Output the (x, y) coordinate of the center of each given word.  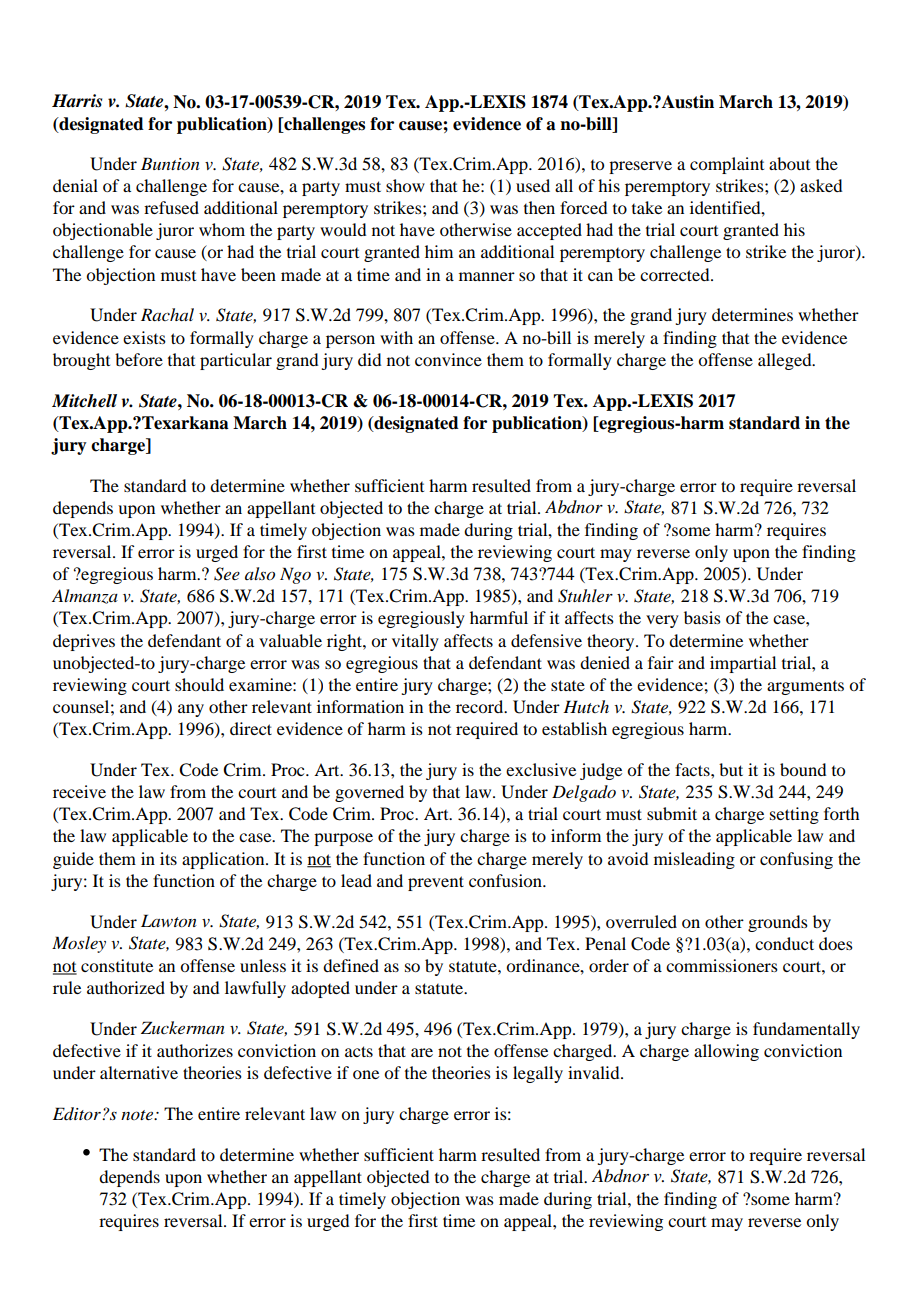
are (422, 1052)
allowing (726, 1052)
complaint (727, 165)
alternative (139, 1072)
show (405, 185)
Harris (77, 101)
